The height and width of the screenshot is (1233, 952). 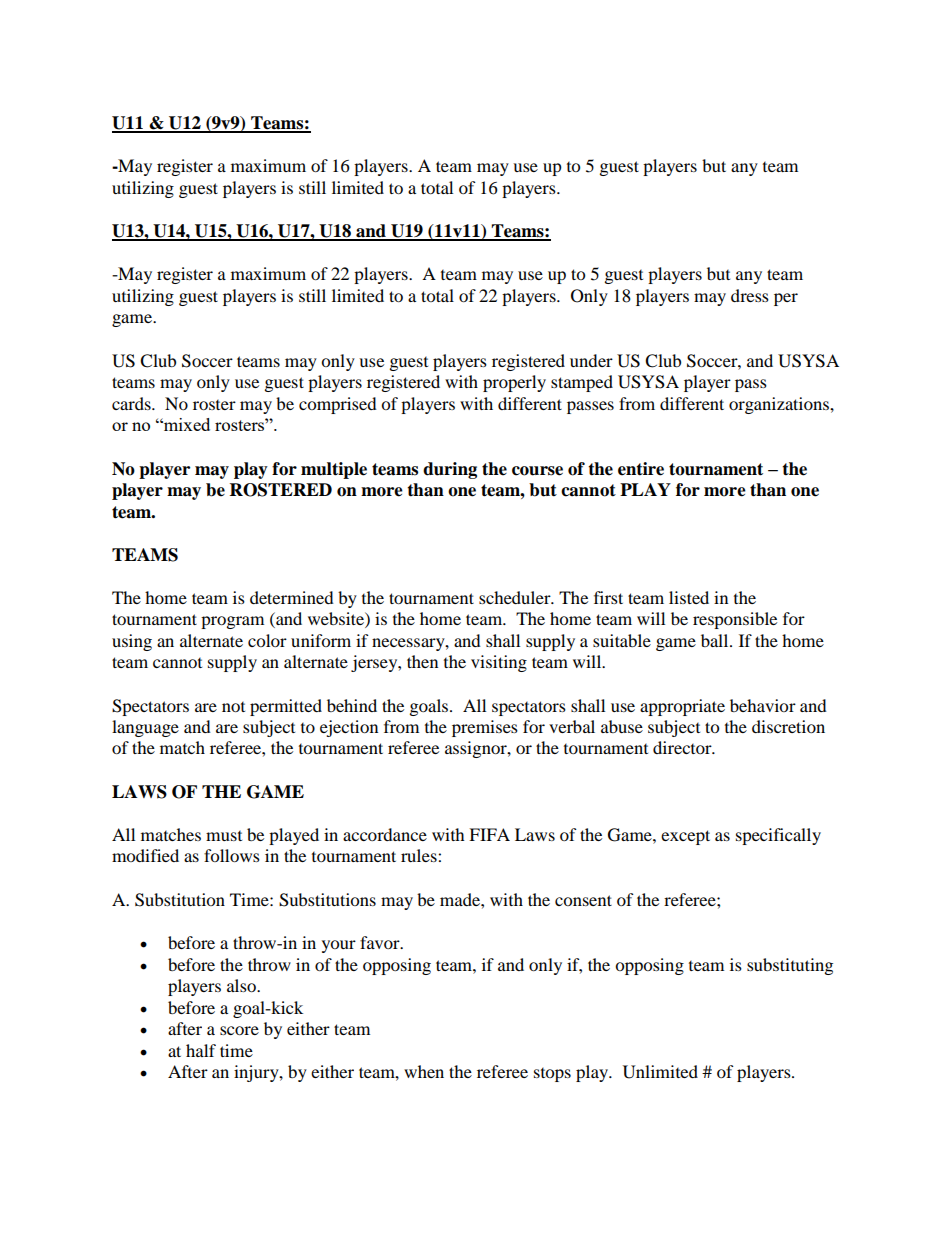 I want to click on permitted, so click(x=286, y=707).
